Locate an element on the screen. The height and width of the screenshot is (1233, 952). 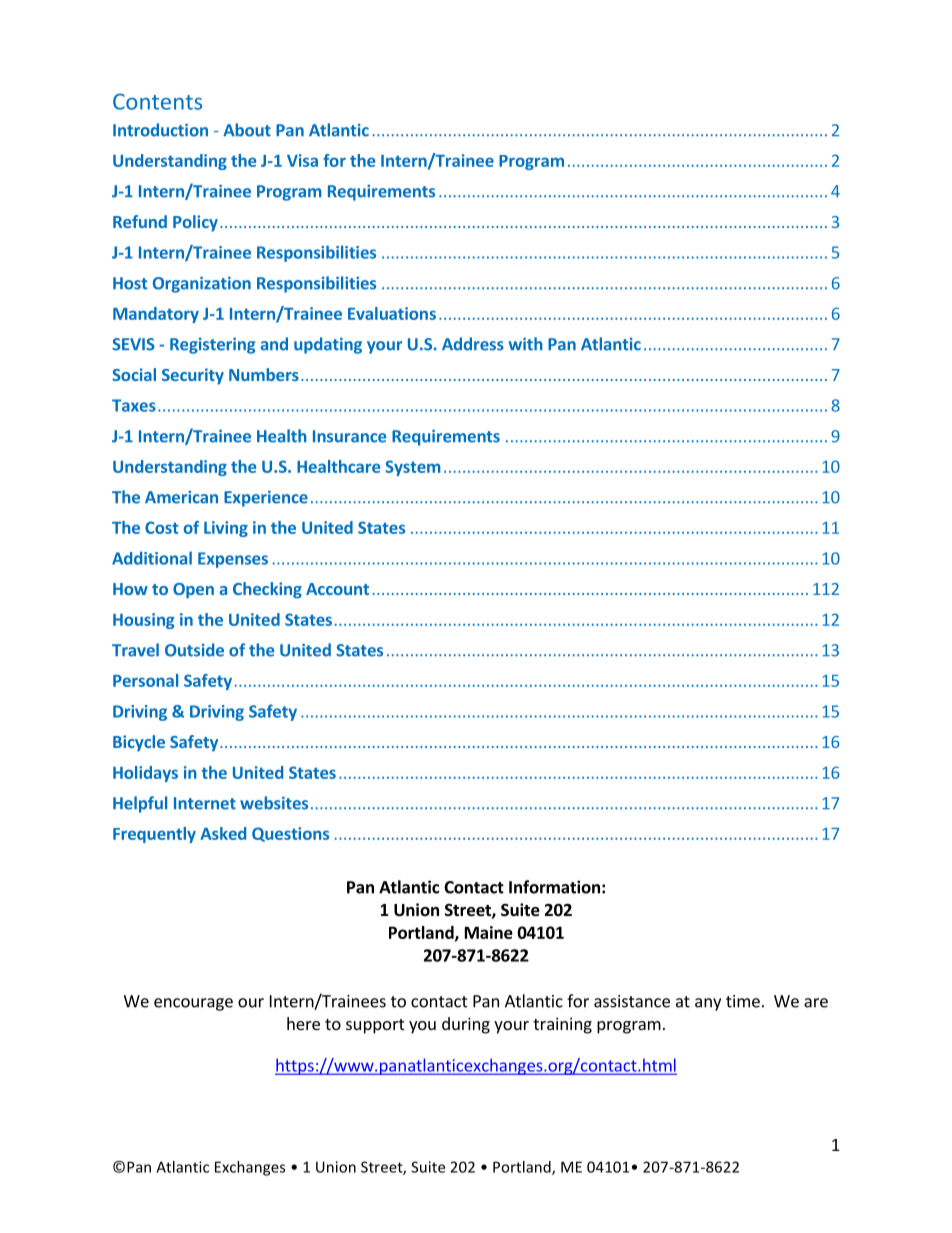
Information is located at coordinates (554, 887).
